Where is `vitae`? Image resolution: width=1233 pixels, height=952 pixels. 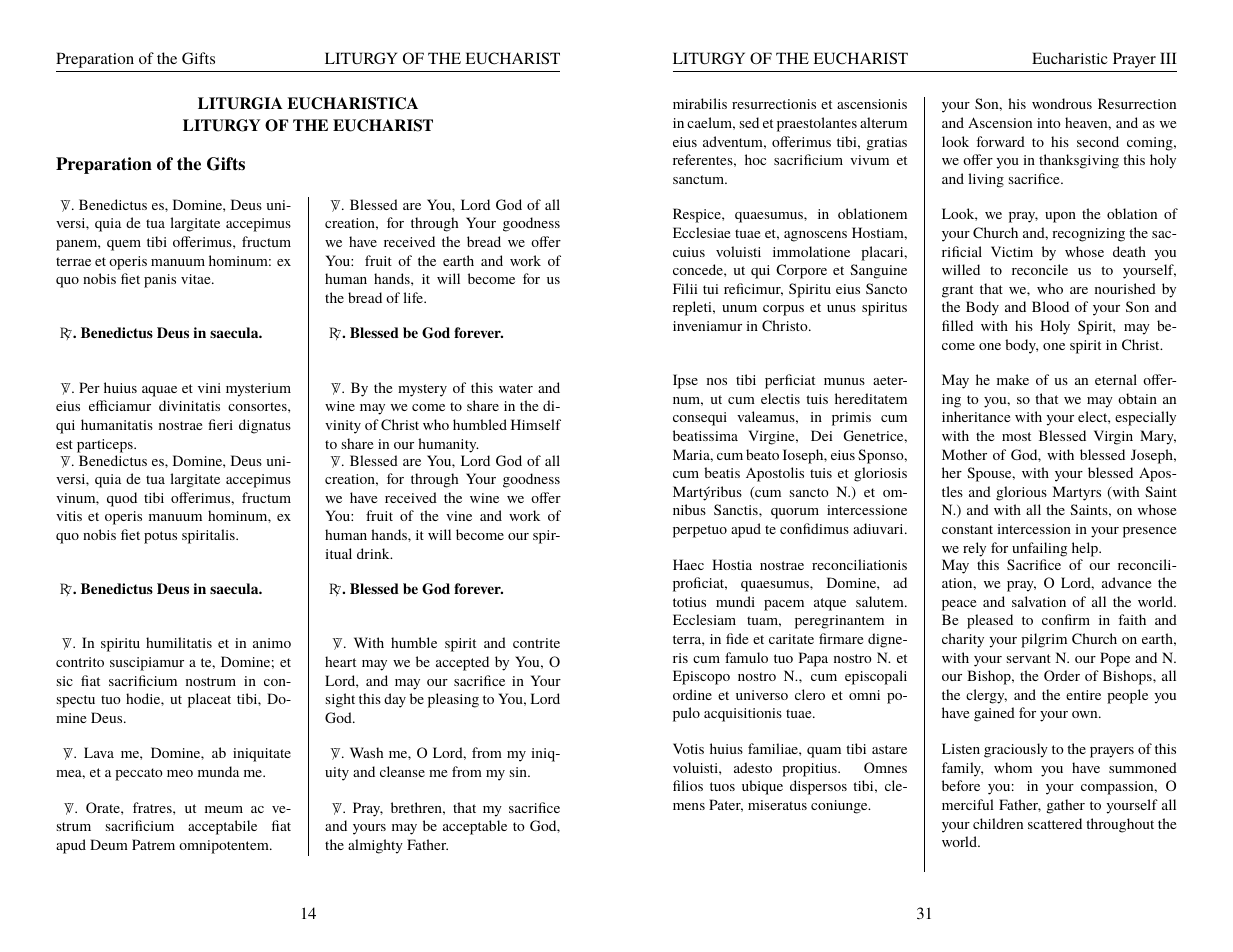
vitae is located at coordinates (197, 279).
